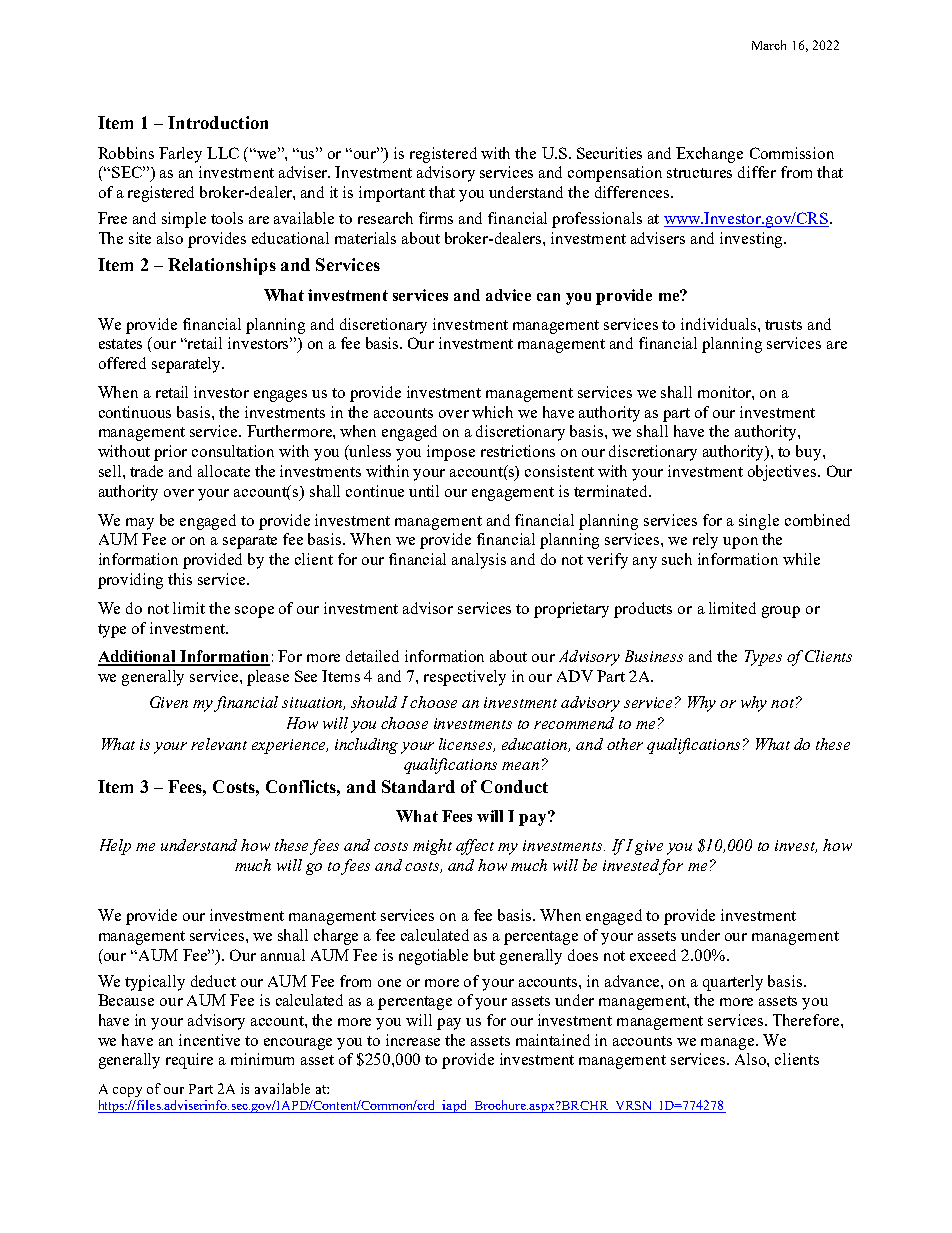 Image resolution: width=952 pixels, height=1233 pixels. I want to click on affect, so click(475, 847).
